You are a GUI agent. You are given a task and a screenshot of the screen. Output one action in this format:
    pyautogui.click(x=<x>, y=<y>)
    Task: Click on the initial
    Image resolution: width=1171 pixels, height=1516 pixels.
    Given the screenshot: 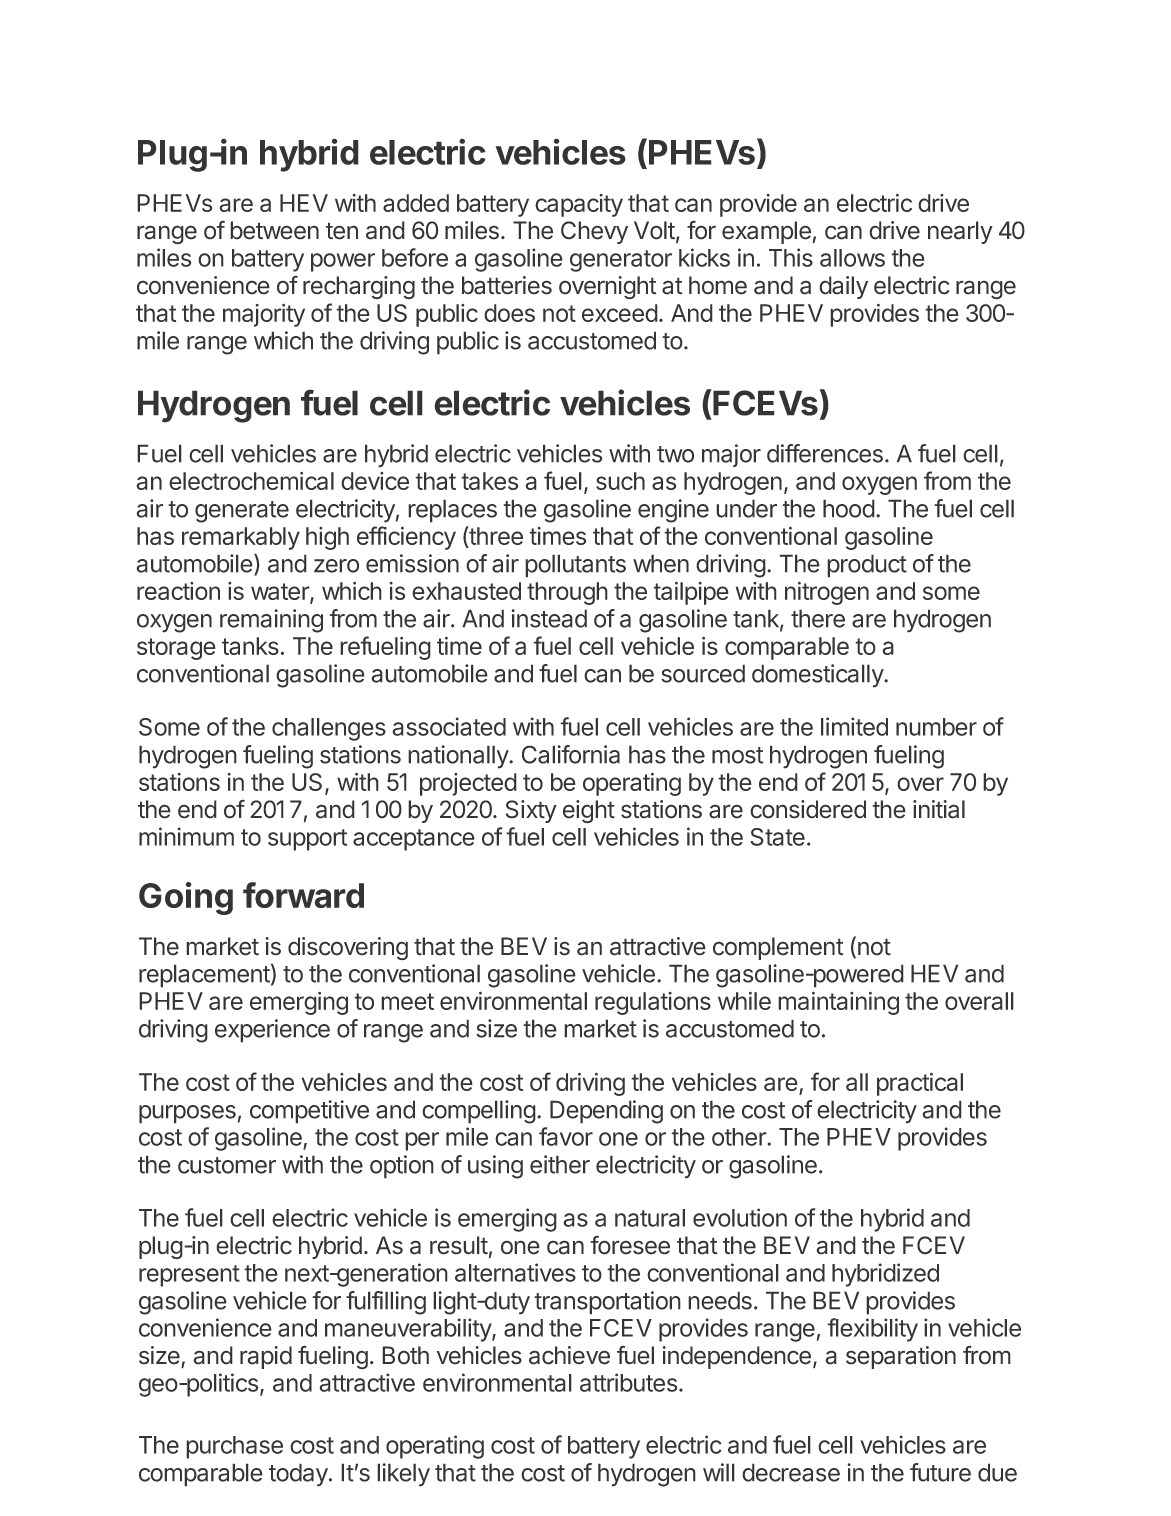 What is the action you would take?
    pyautogui.click(x=939, y=809)
